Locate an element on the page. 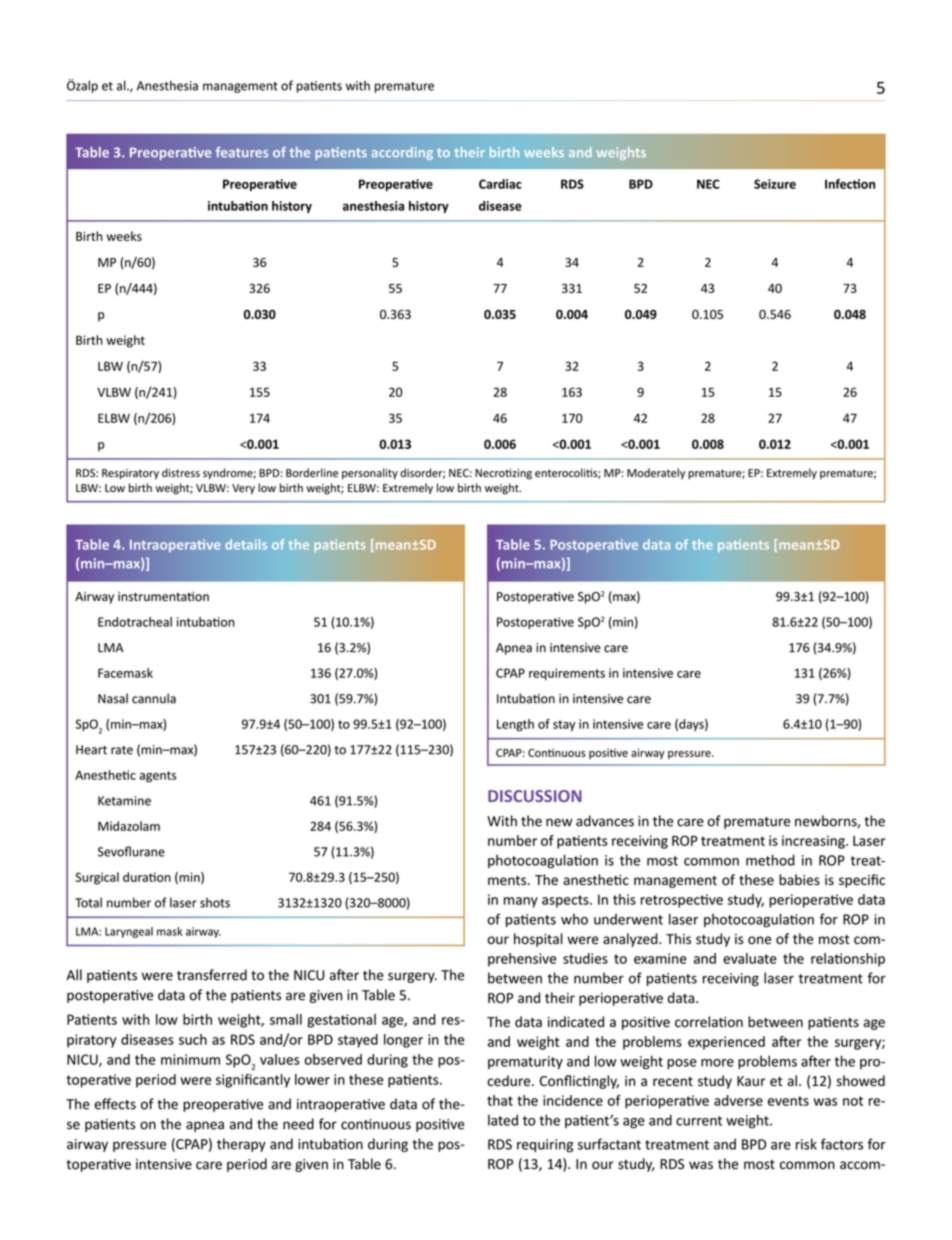  Endotracheal is located at coordinates (135, 622).
